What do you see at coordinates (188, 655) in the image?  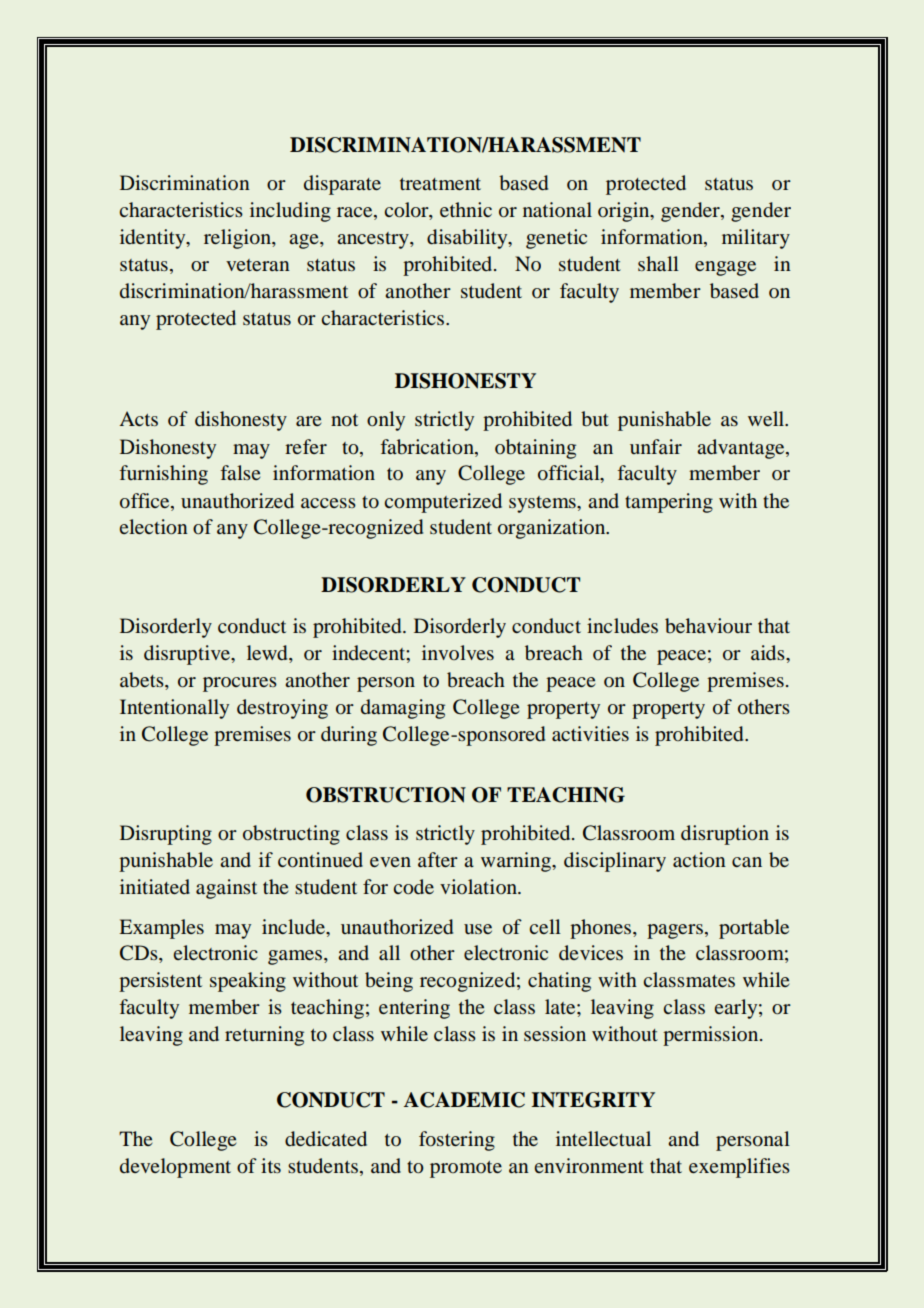 I see `disruptive` at bounding box center [188, 655].
